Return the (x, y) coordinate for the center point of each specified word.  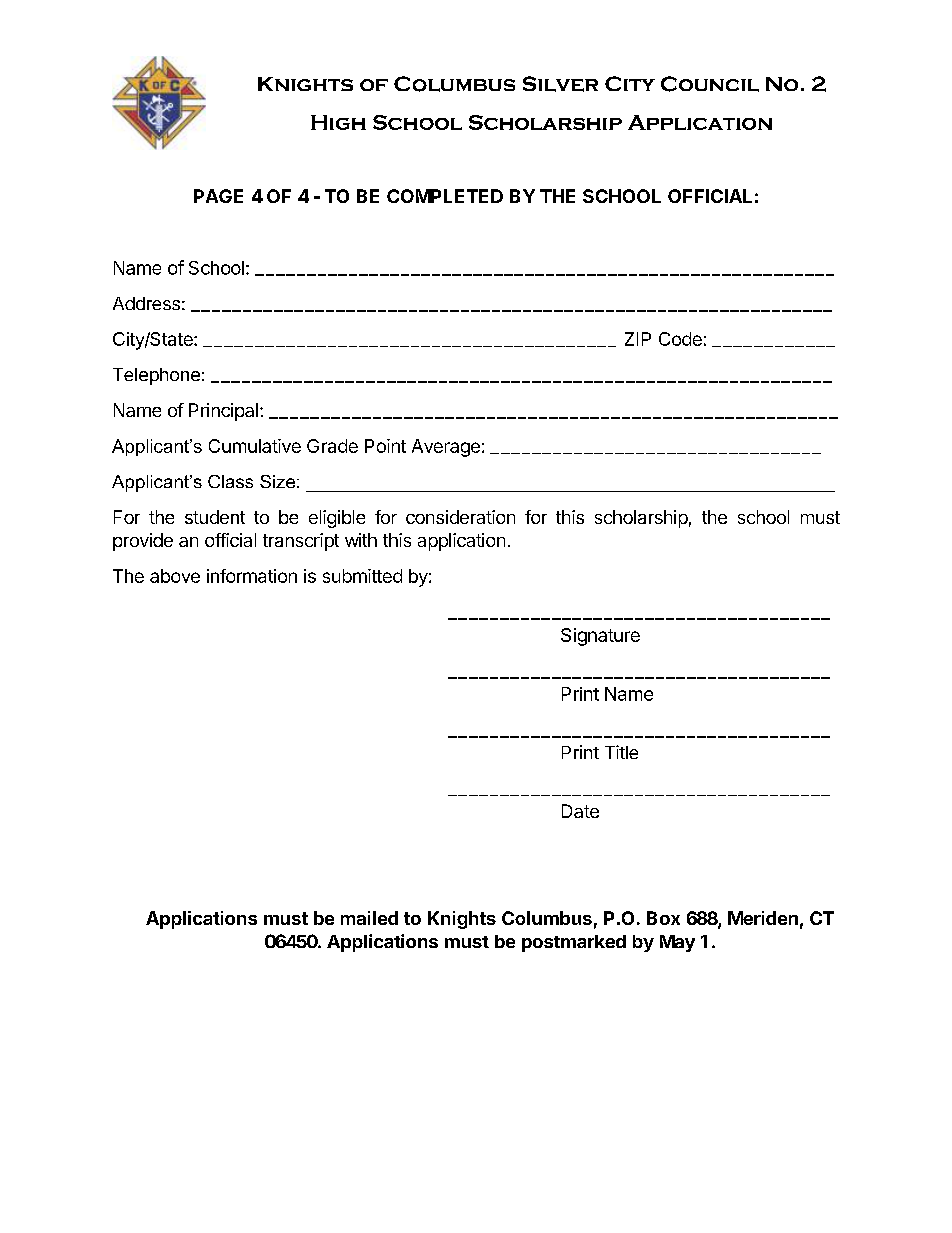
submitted (362, 576)
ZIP (638, 339)
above (175, 576)
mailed (369, 918)
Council (710, 84)
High (338, 122)
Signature (600, 637)
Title (621, 752)
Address (146, 303)
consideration (460, 517)
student (215, 517)
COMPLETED (445, 196)
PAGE (218, 196)
